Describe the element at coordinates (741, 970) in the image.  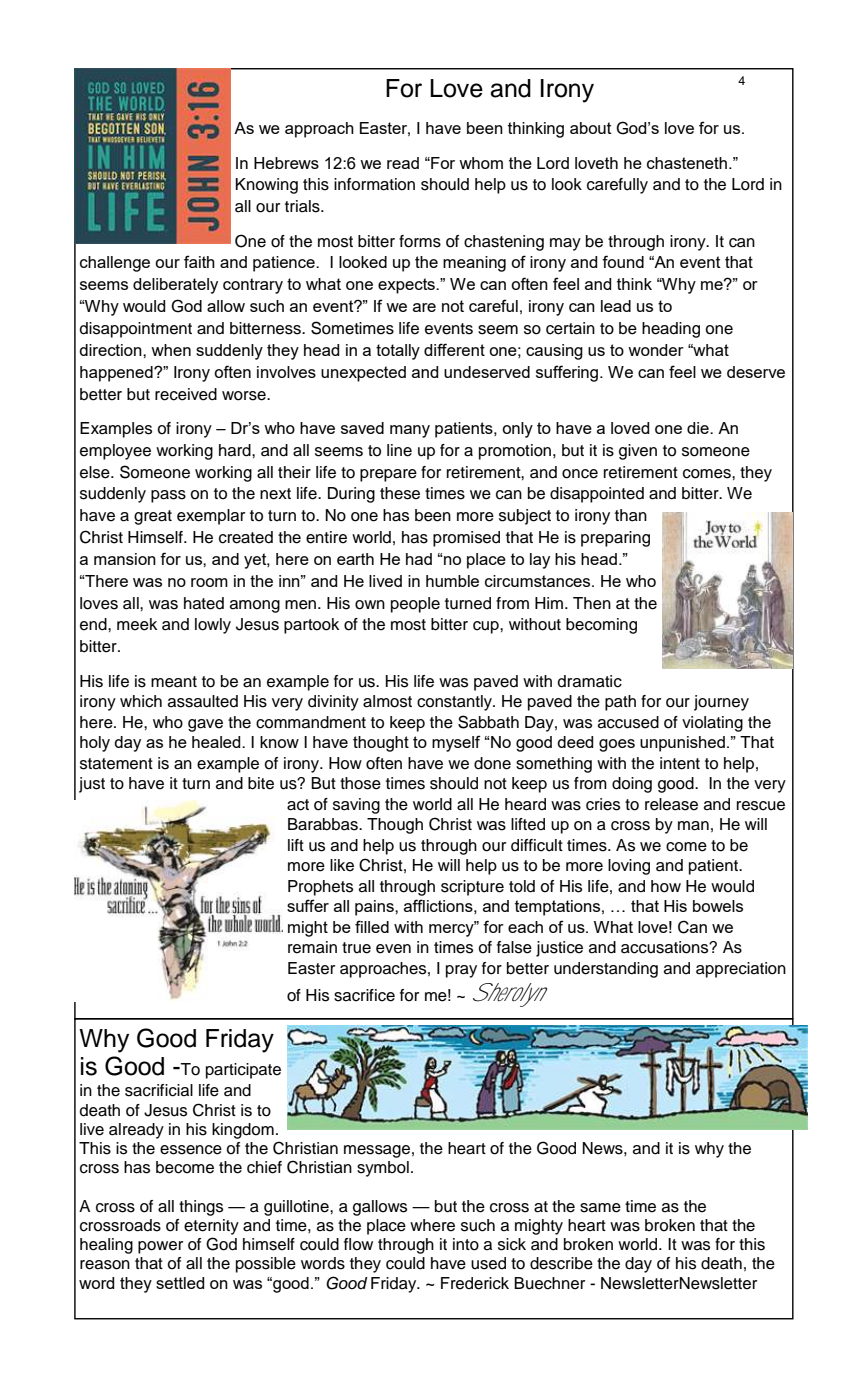
I see `appreciation` at that location.
